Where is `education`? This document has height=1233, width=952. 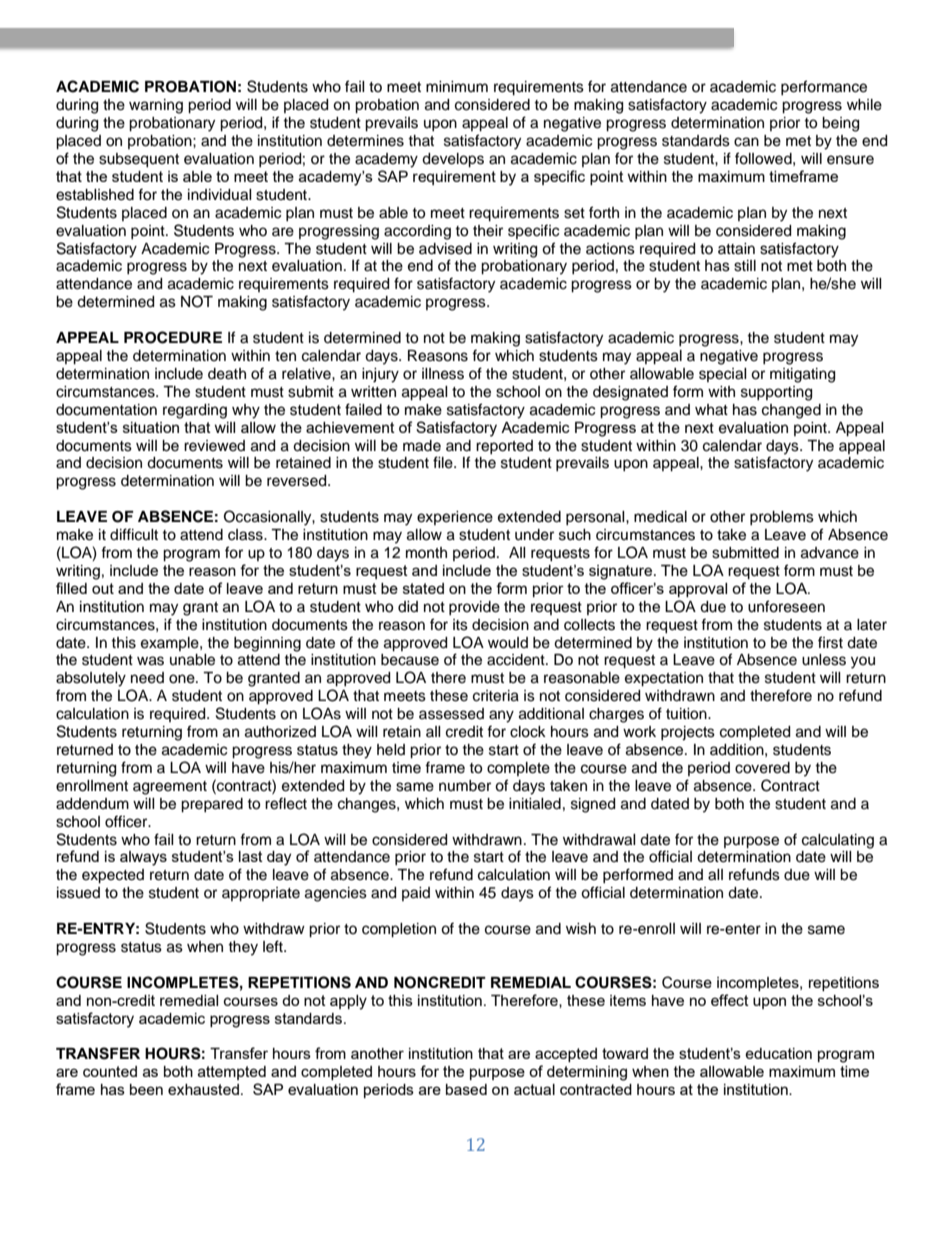 education is located at coordinates (778, 1053).
